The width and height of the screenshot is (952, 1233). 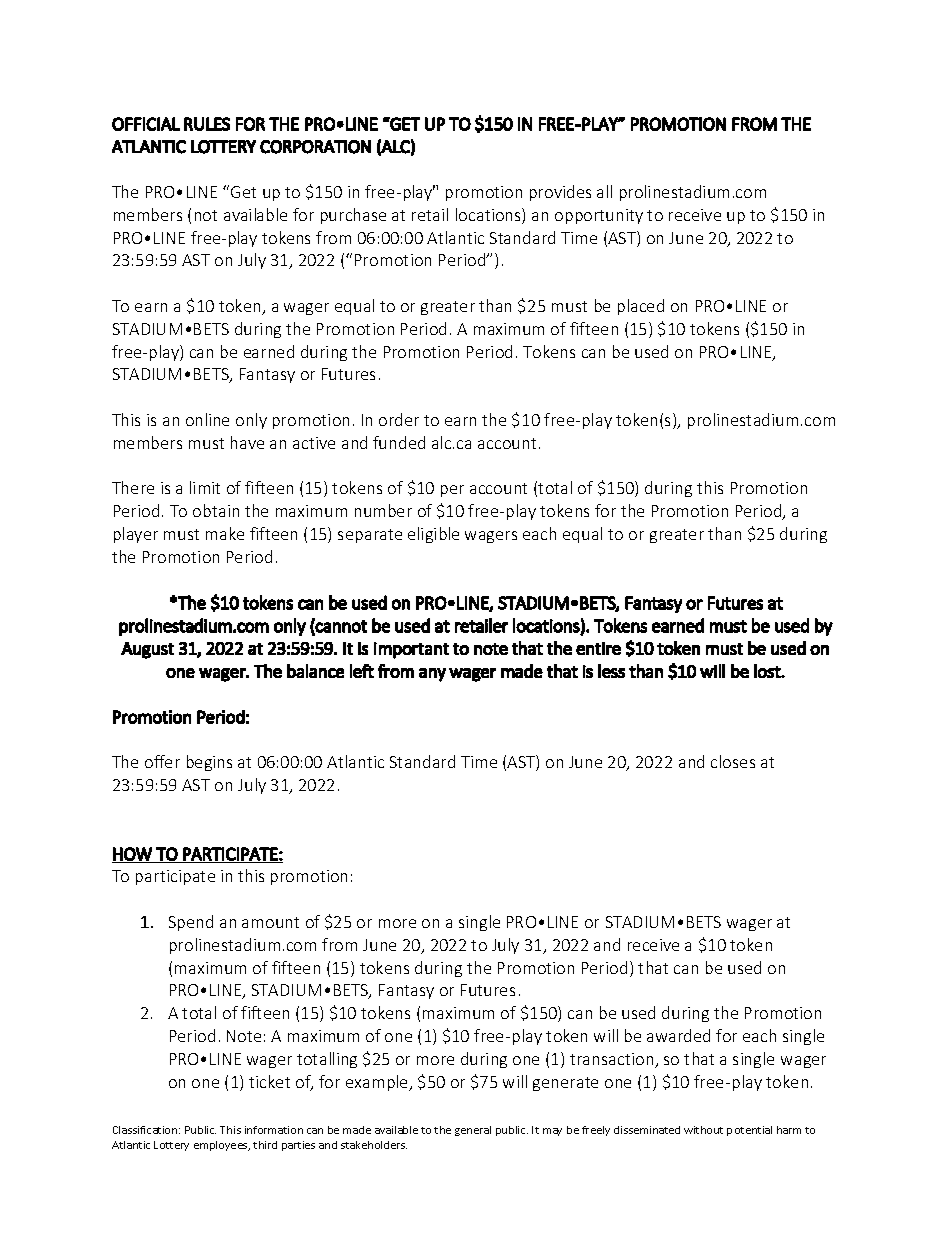 What do you see at coordinates (191, 923) in the screenshot?
I see `Spend` at bounding box center [191, 923].
